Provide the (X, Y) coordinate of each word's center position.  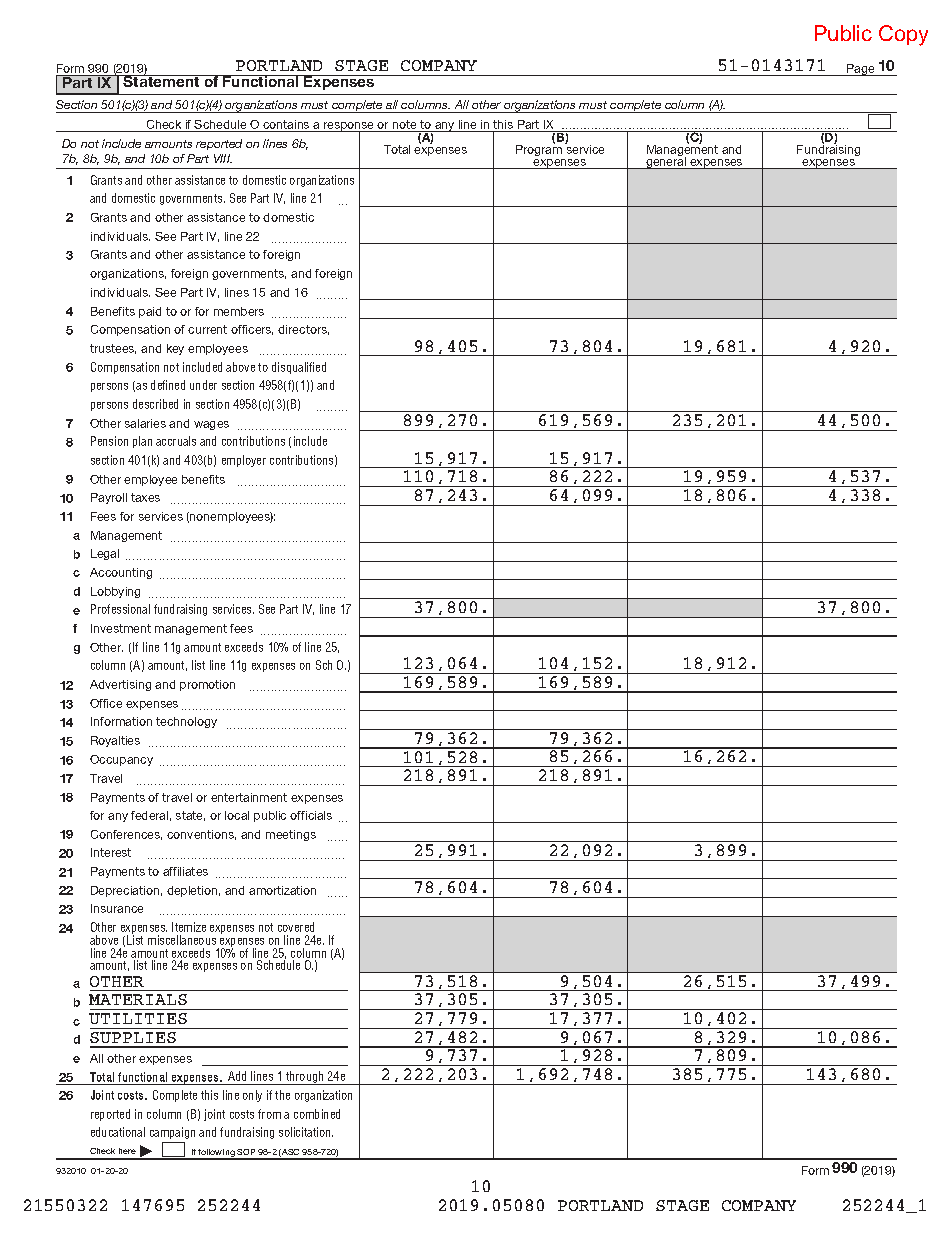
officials (311, 815)
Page (861, 70)
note (404, 124)
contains (286, 124)
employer (244, 461)
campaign (172, 1133)
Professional (120, 609)
